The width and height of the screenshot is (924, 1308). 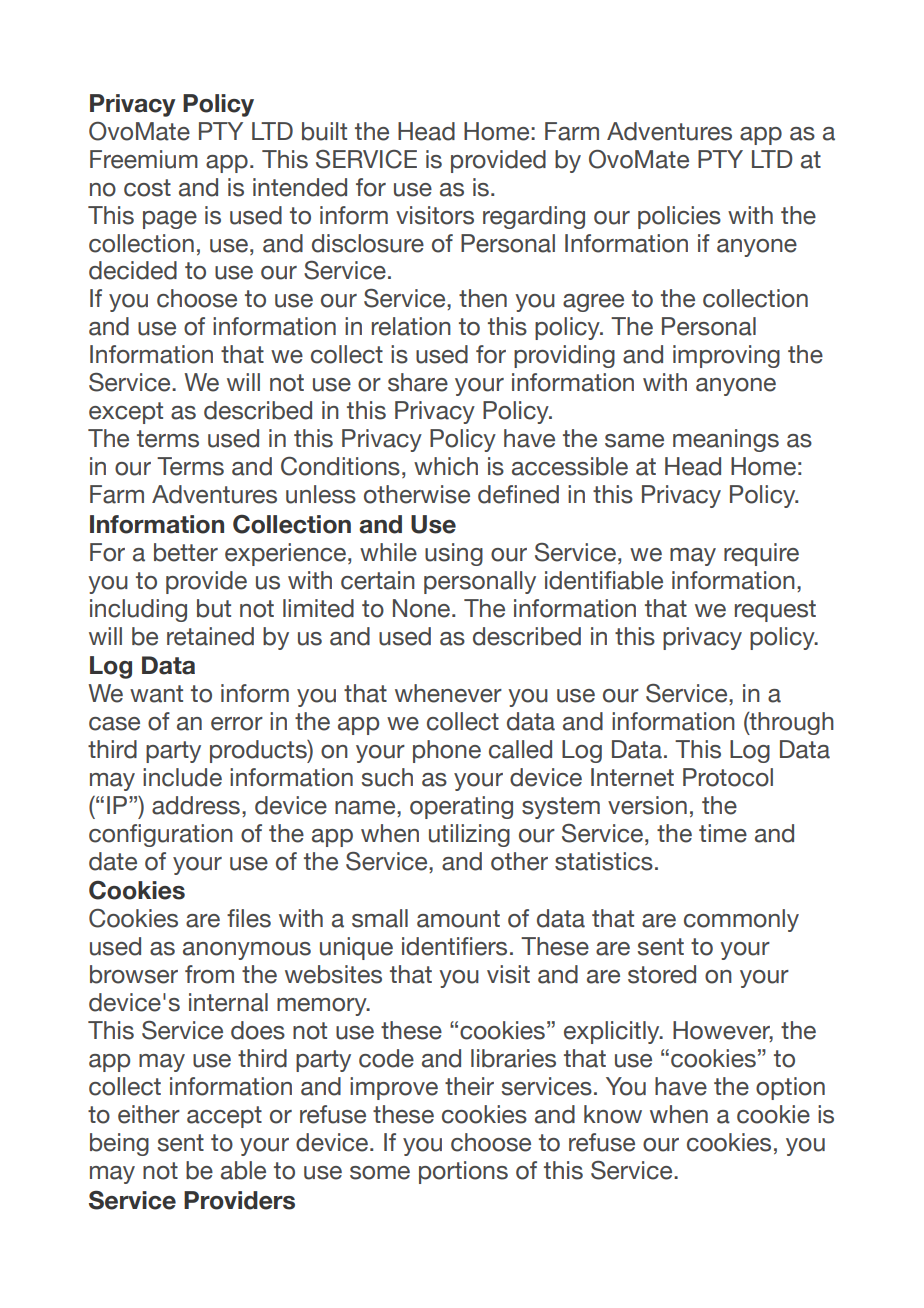 What do you see at coordinates (534, 217) in the screenshot?
I see `regarding` at bounding box center [534, 217].
